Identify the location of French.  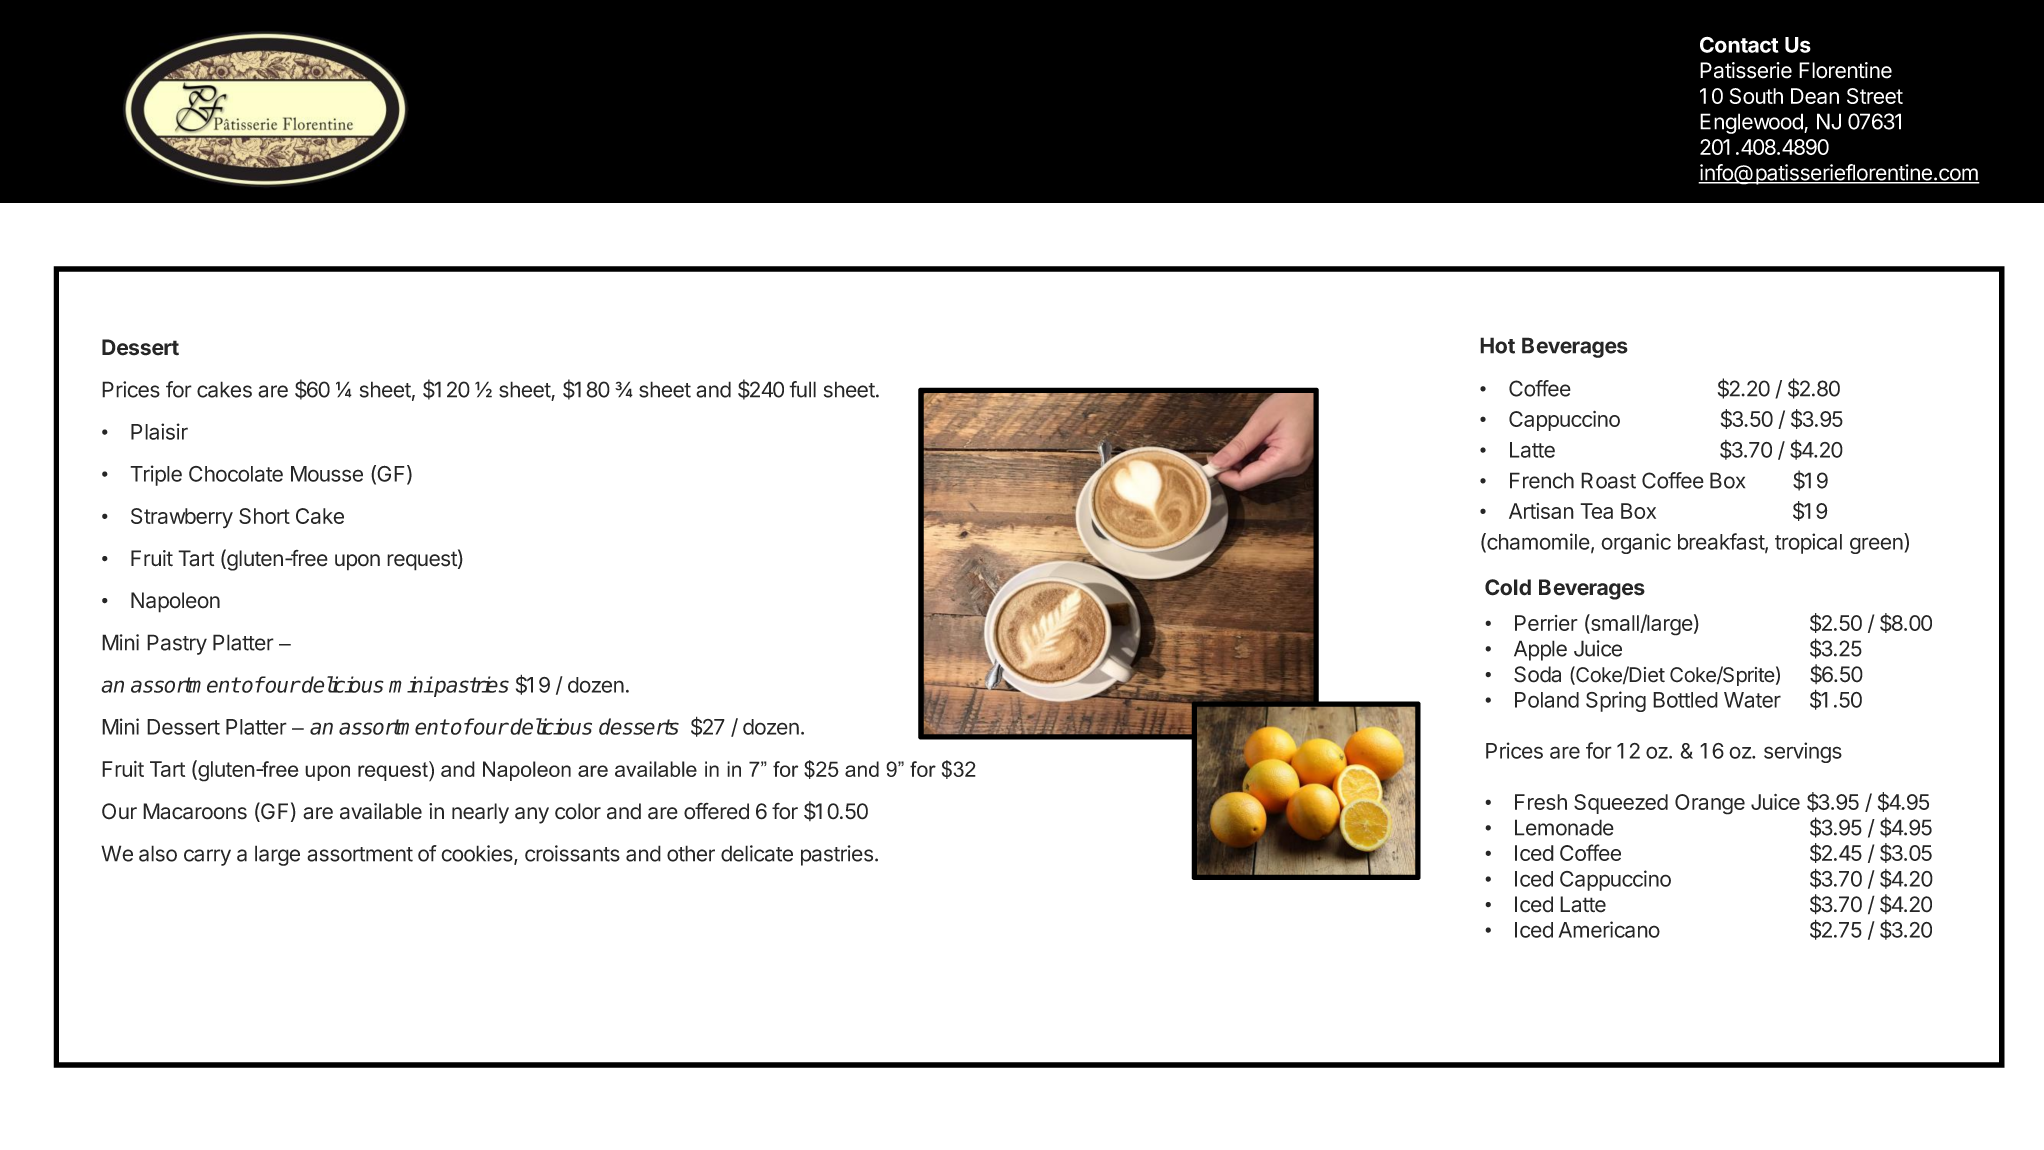
(1542, 480).
